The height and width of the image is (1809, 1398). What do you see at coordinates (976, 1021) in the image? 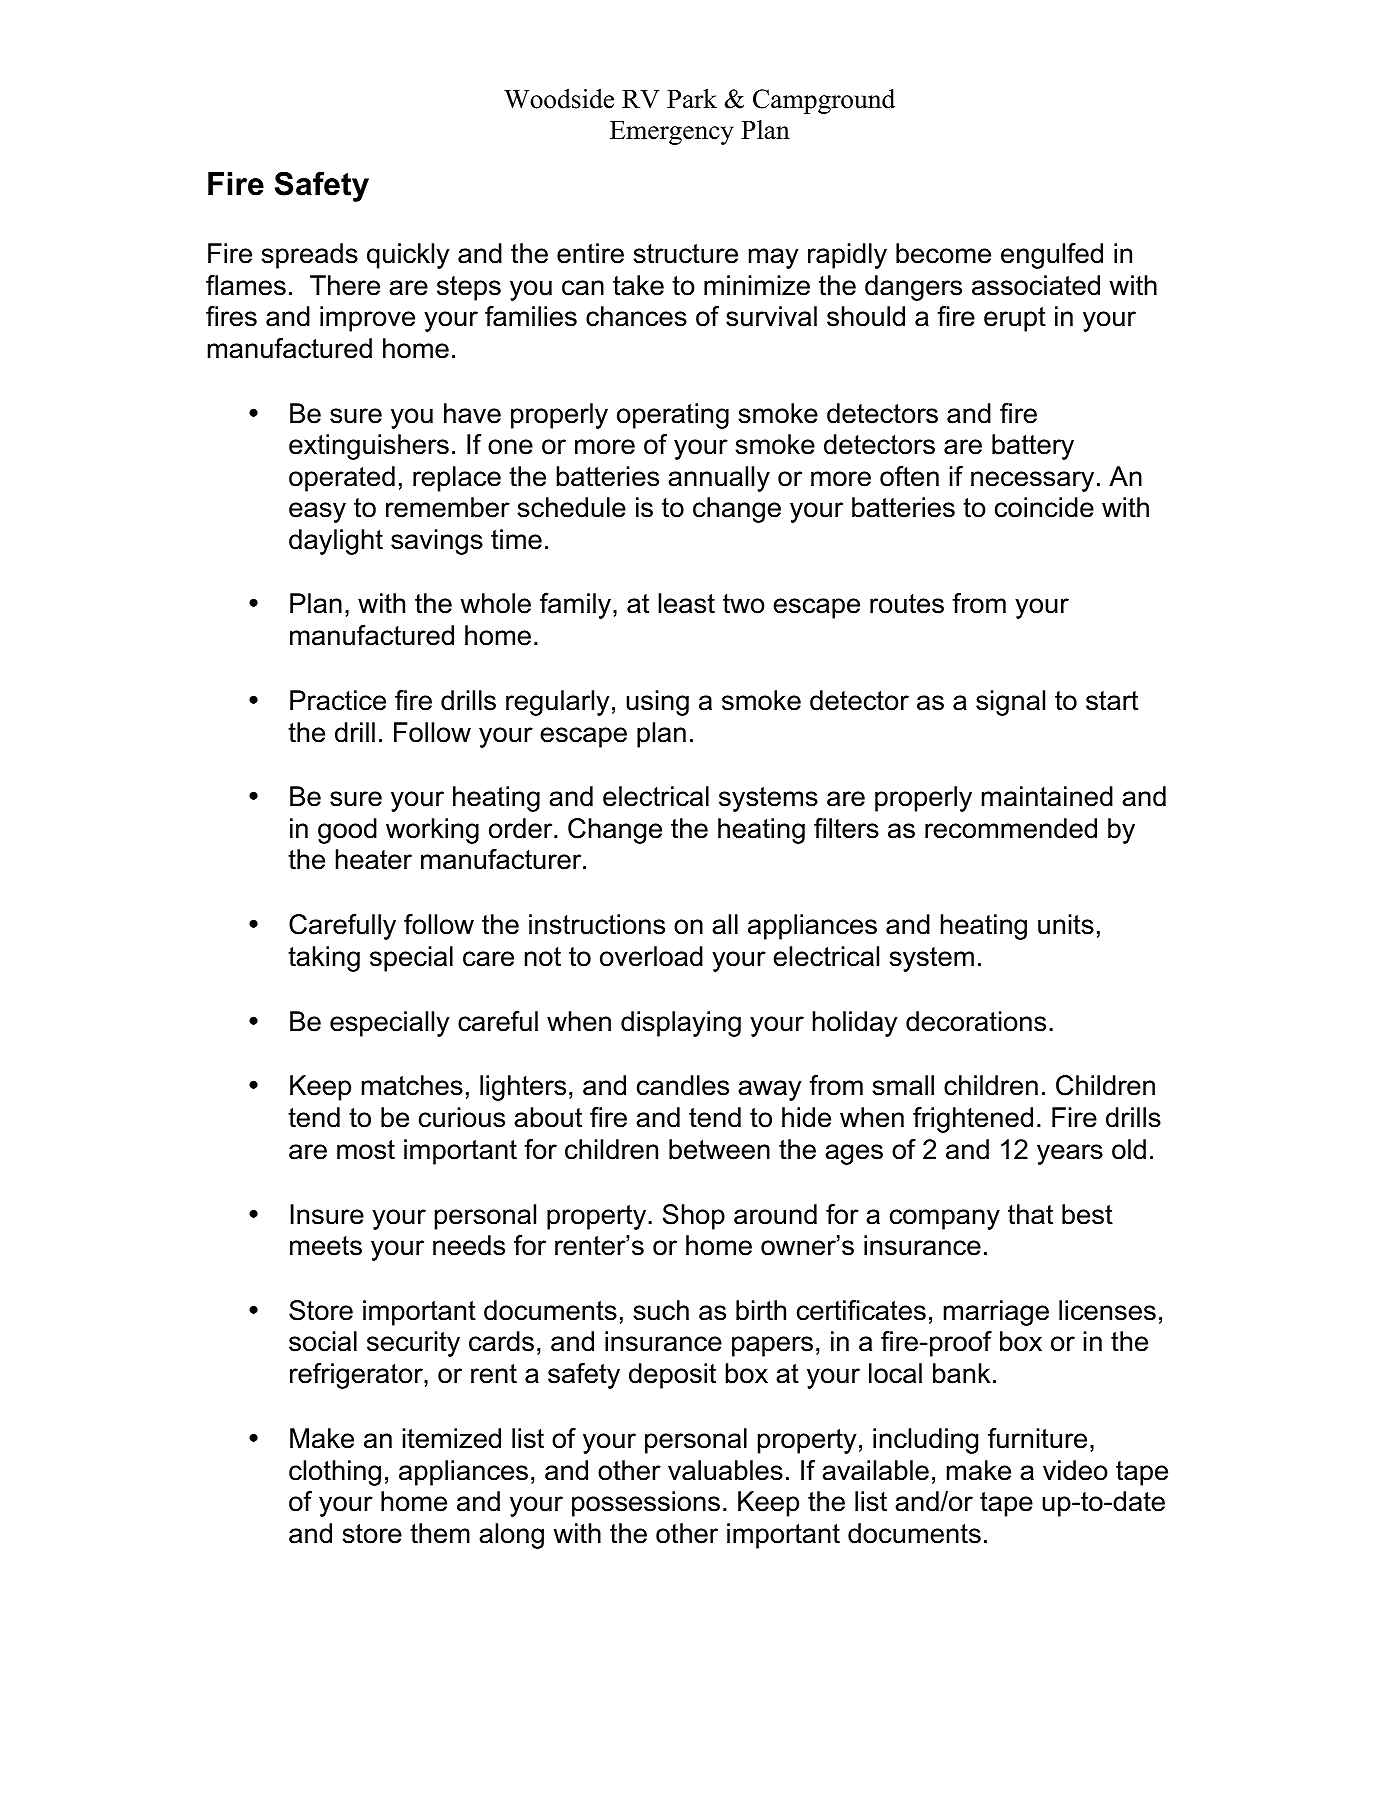
I see `decorations` at bounding box center [976, 1021].
